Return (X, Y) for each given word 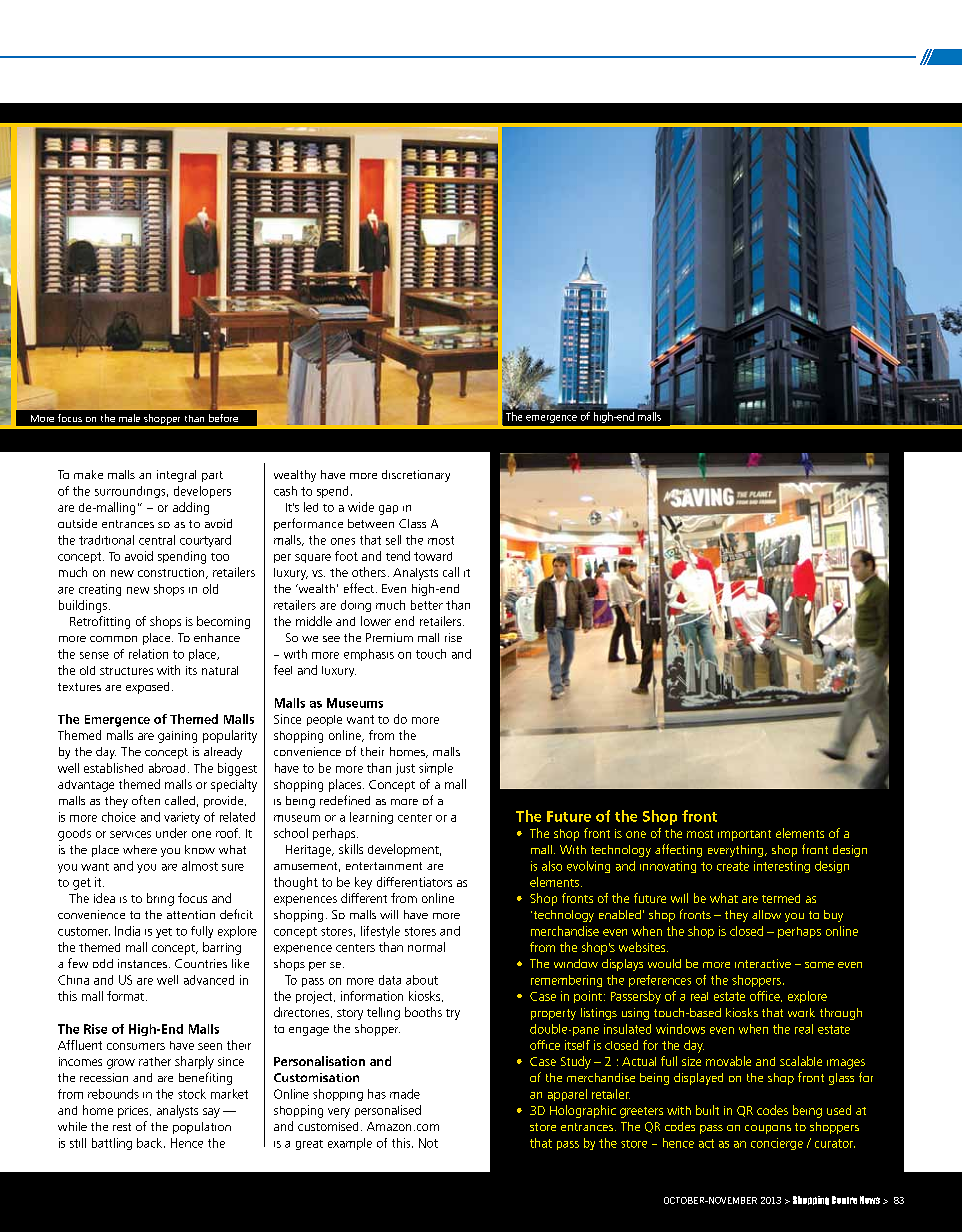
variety (182, 818)
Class (412, 523)
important (744, 835)
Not (428, 1143)
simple (436, 769)
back (151, 1143)
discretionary (416, 476)
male (129, 418)
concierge (777, 1144)
